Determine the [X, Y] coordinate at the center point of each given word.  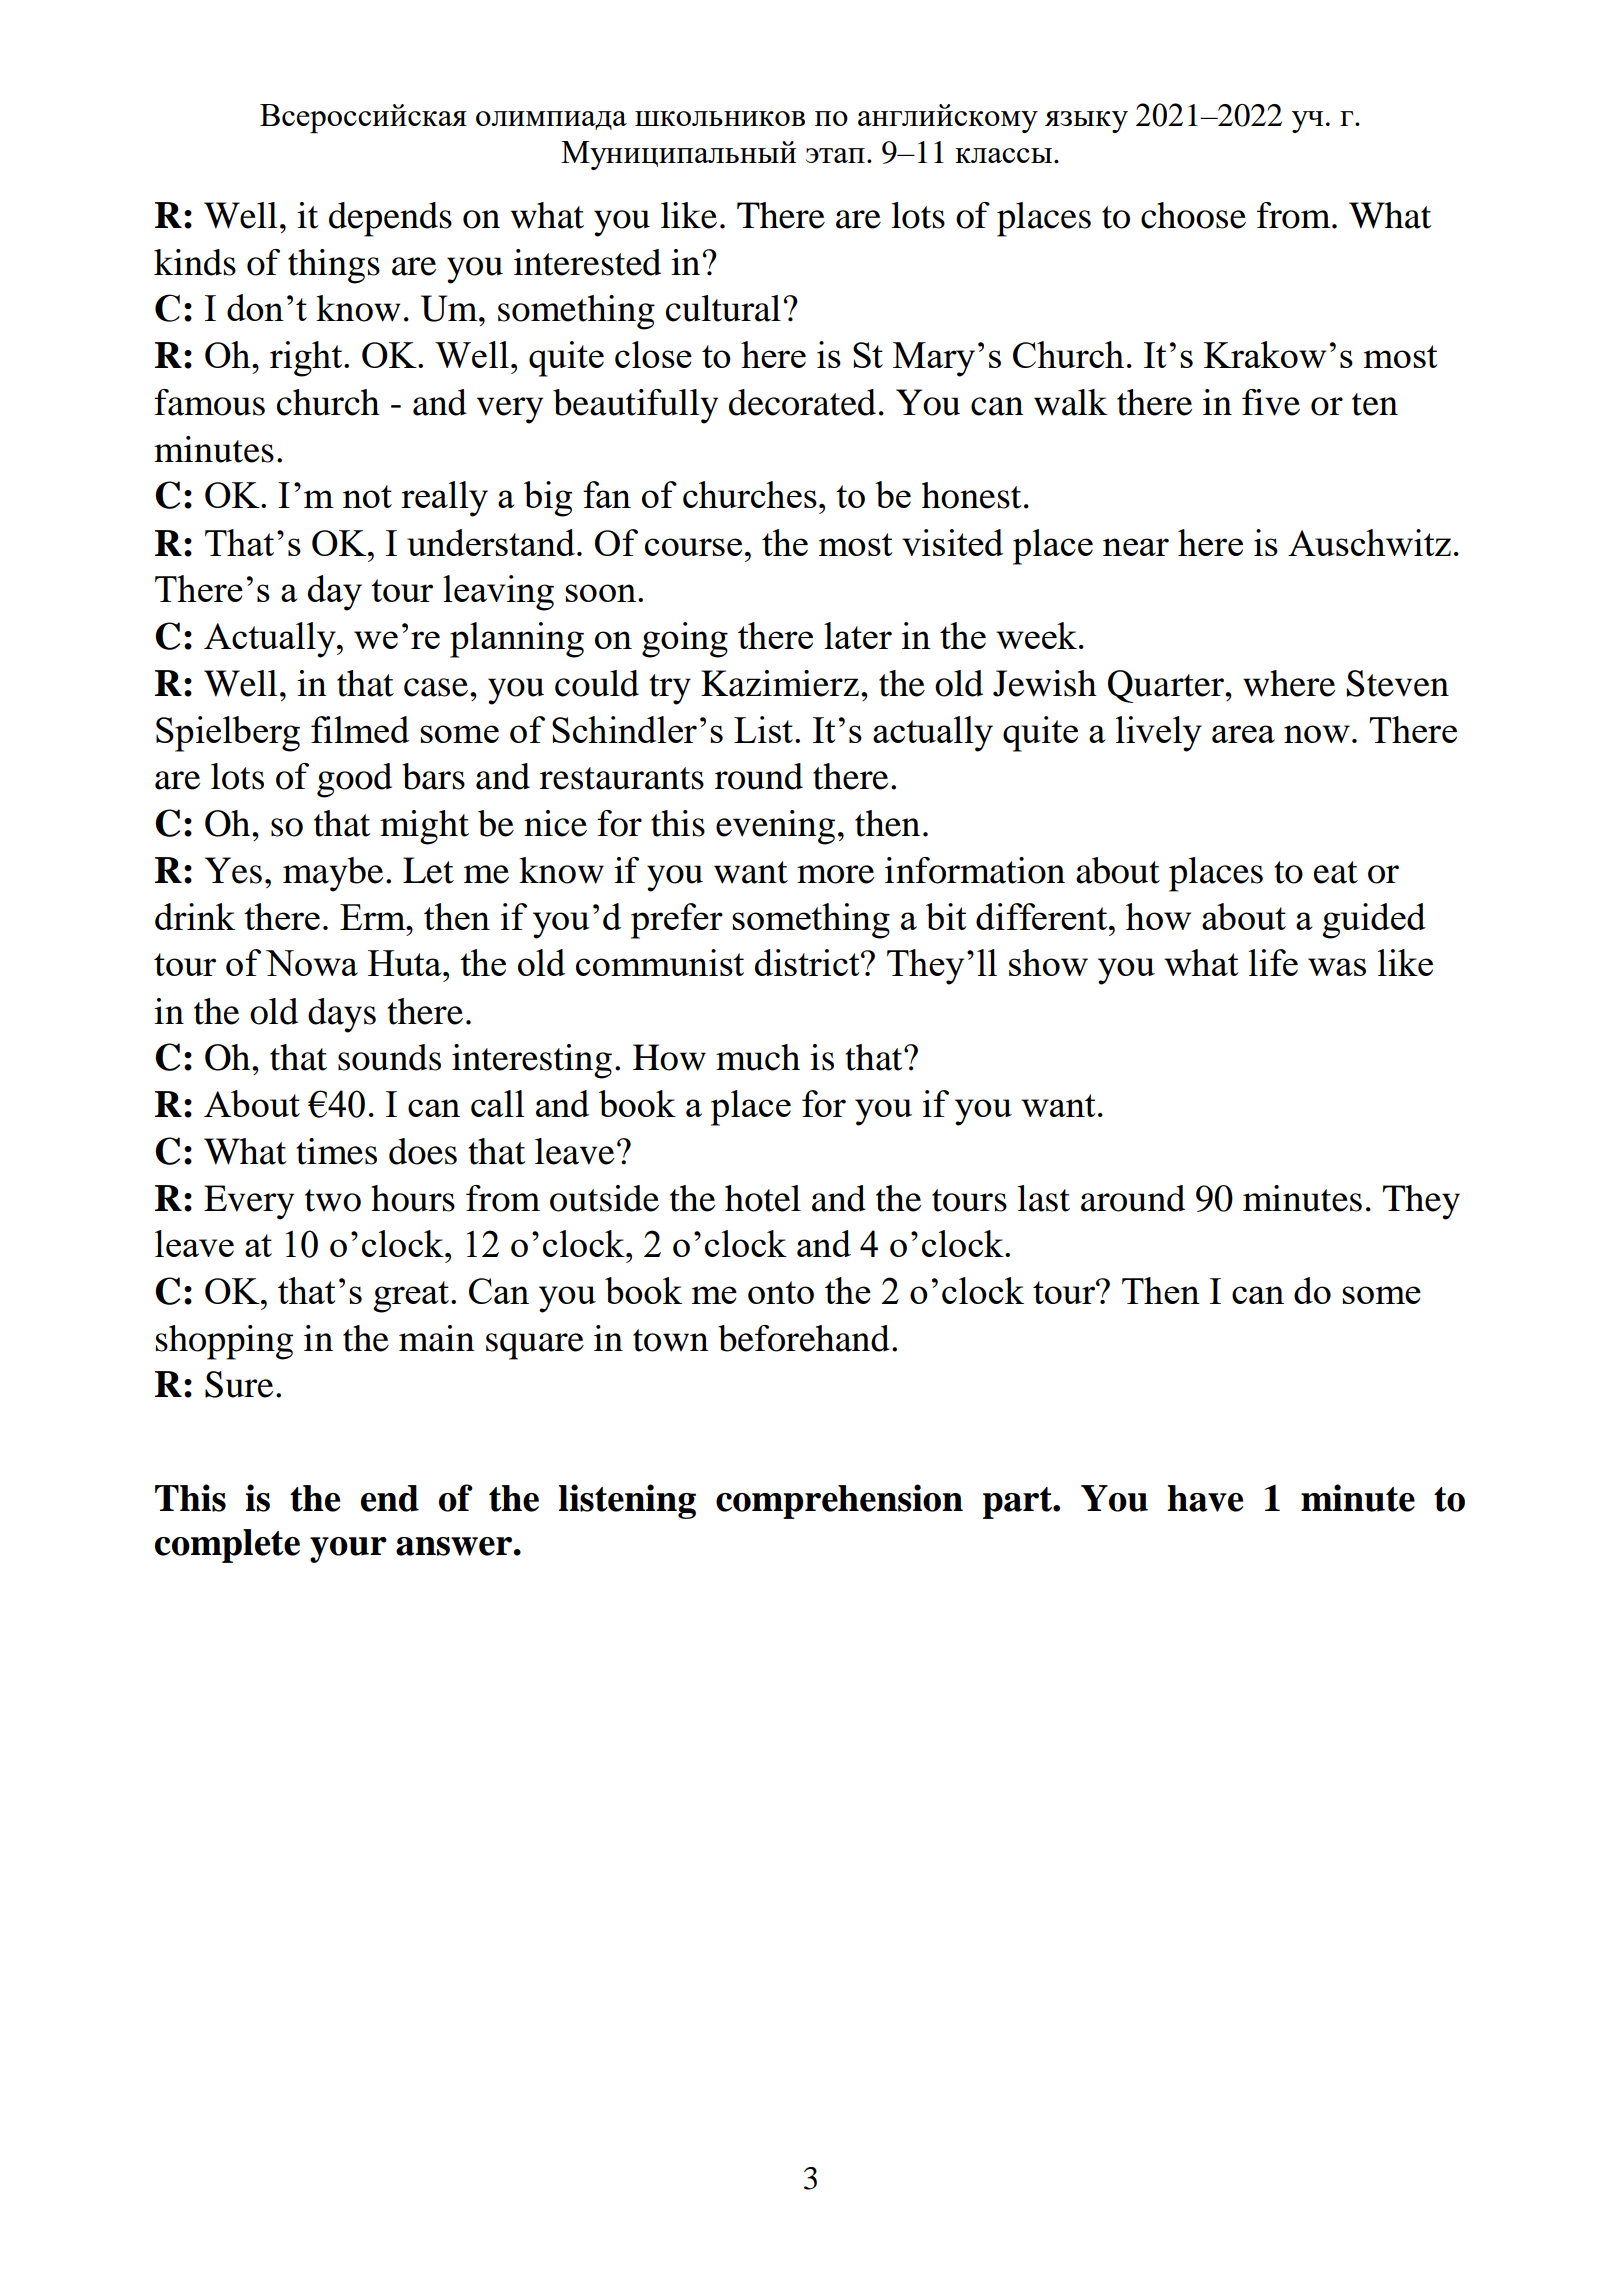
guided [1374, 921]
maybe [333, 874]
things [334, 266]
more [835, 874]
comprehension [839, 1501]
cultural [723, 308]
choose [1193, 215]
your [348, 1550]
